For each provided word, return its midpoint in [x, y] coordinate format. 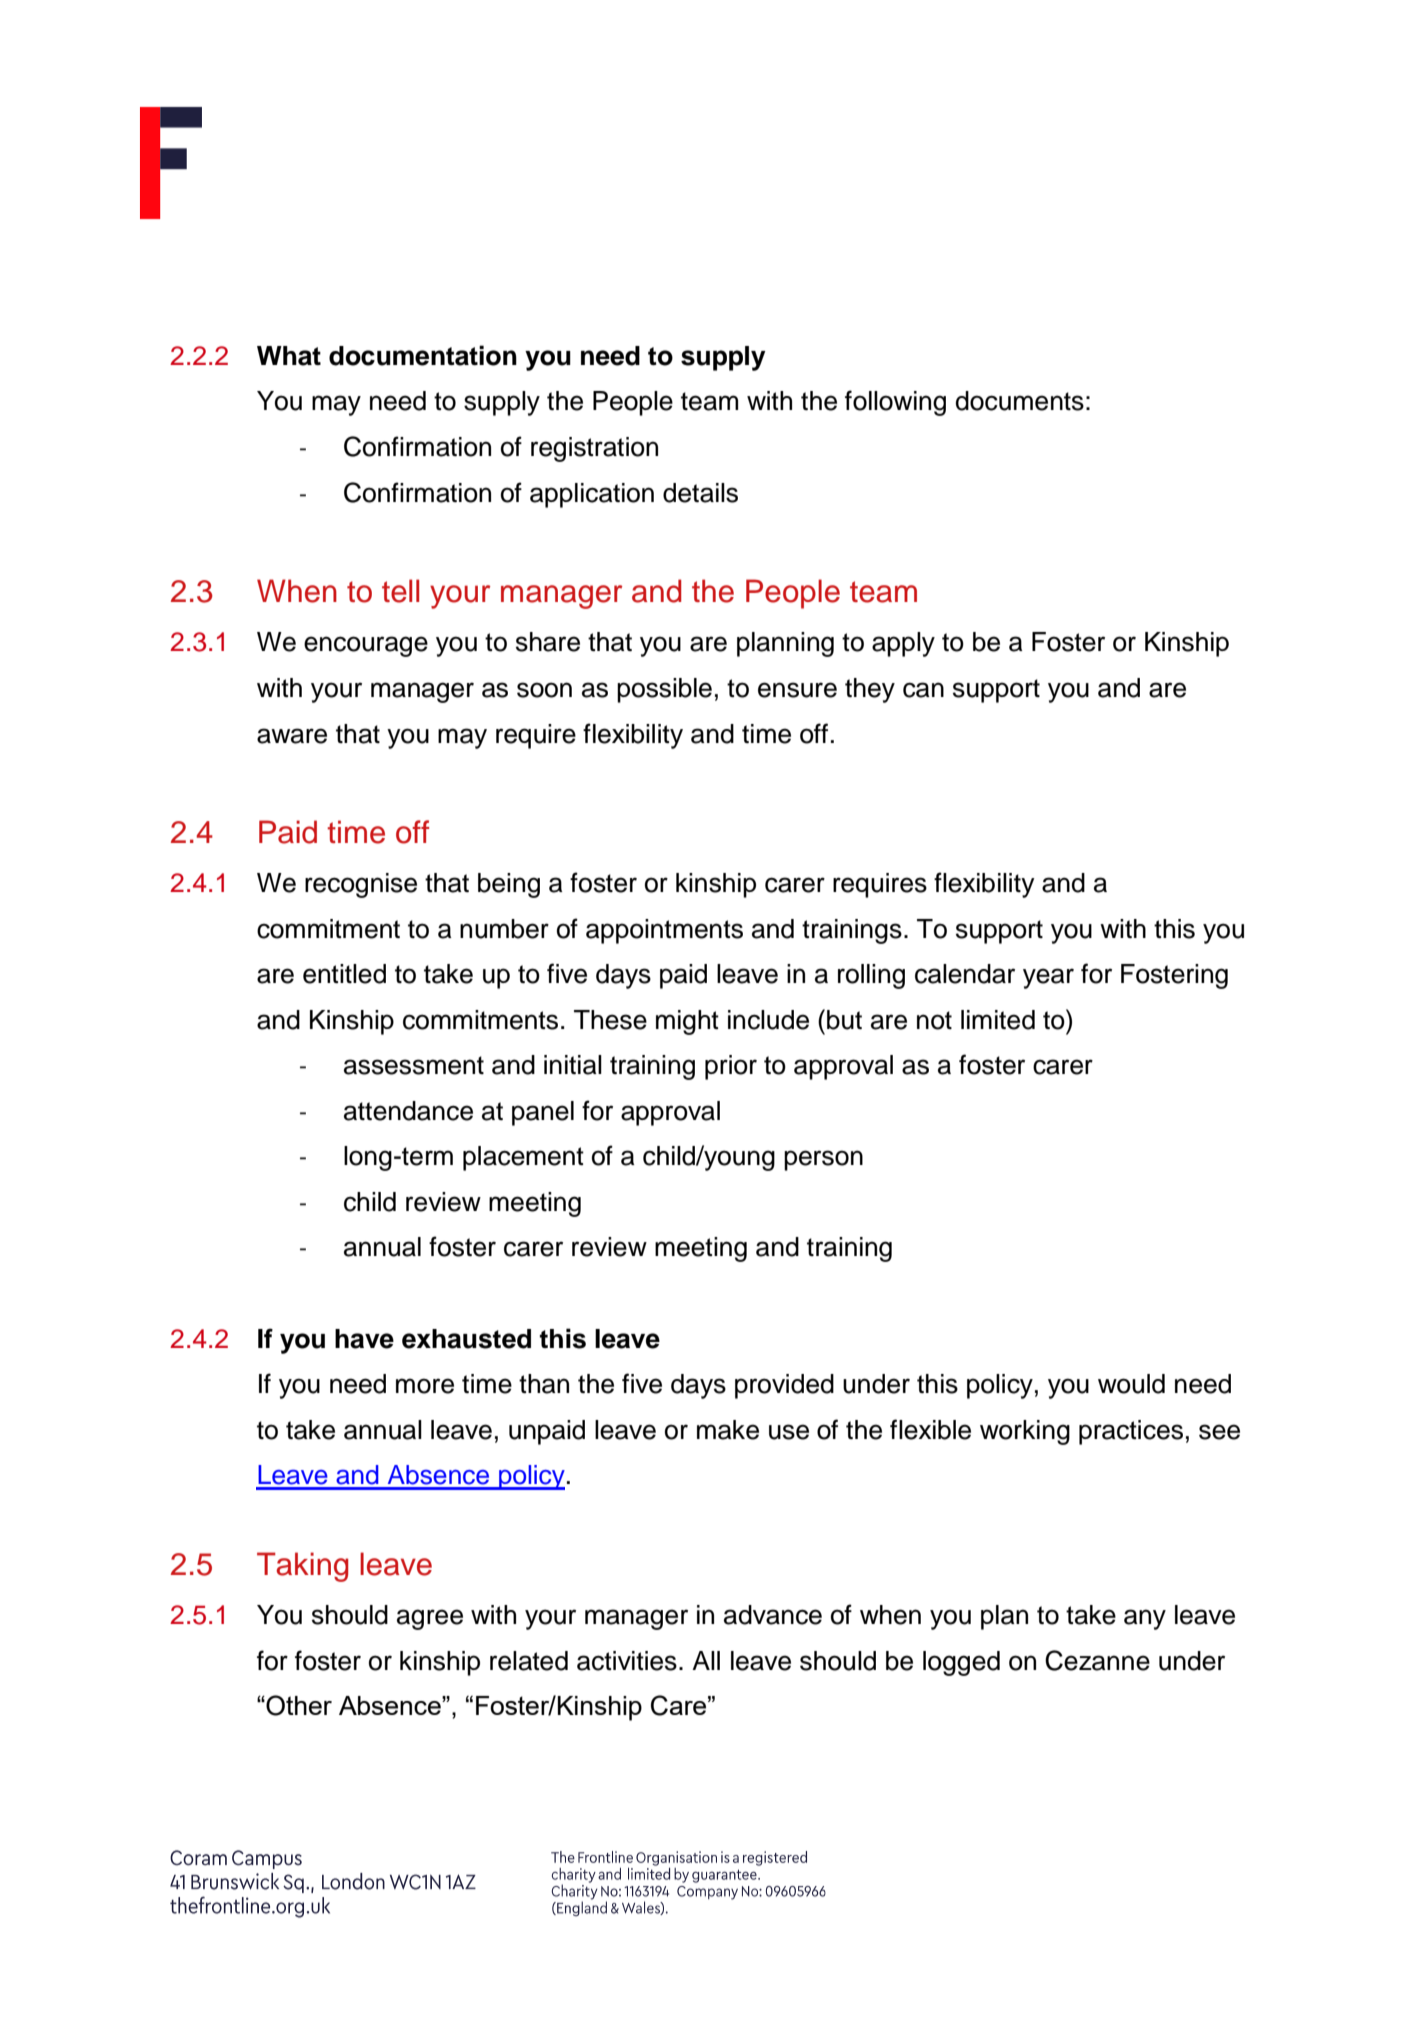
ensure [797, 690]
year [1048, 978]
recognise [361, 885]
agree [430, 1619]
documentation [423, 355]
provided [784, 1386]
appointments [664, 931]
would [1131, 1384]
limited [998, 1020]
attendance [408, 1111]
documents [1020, 401]
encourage [366, 646]
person [823, 1160]
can [923, 690]
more [425, 1386]
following [895, 403]
